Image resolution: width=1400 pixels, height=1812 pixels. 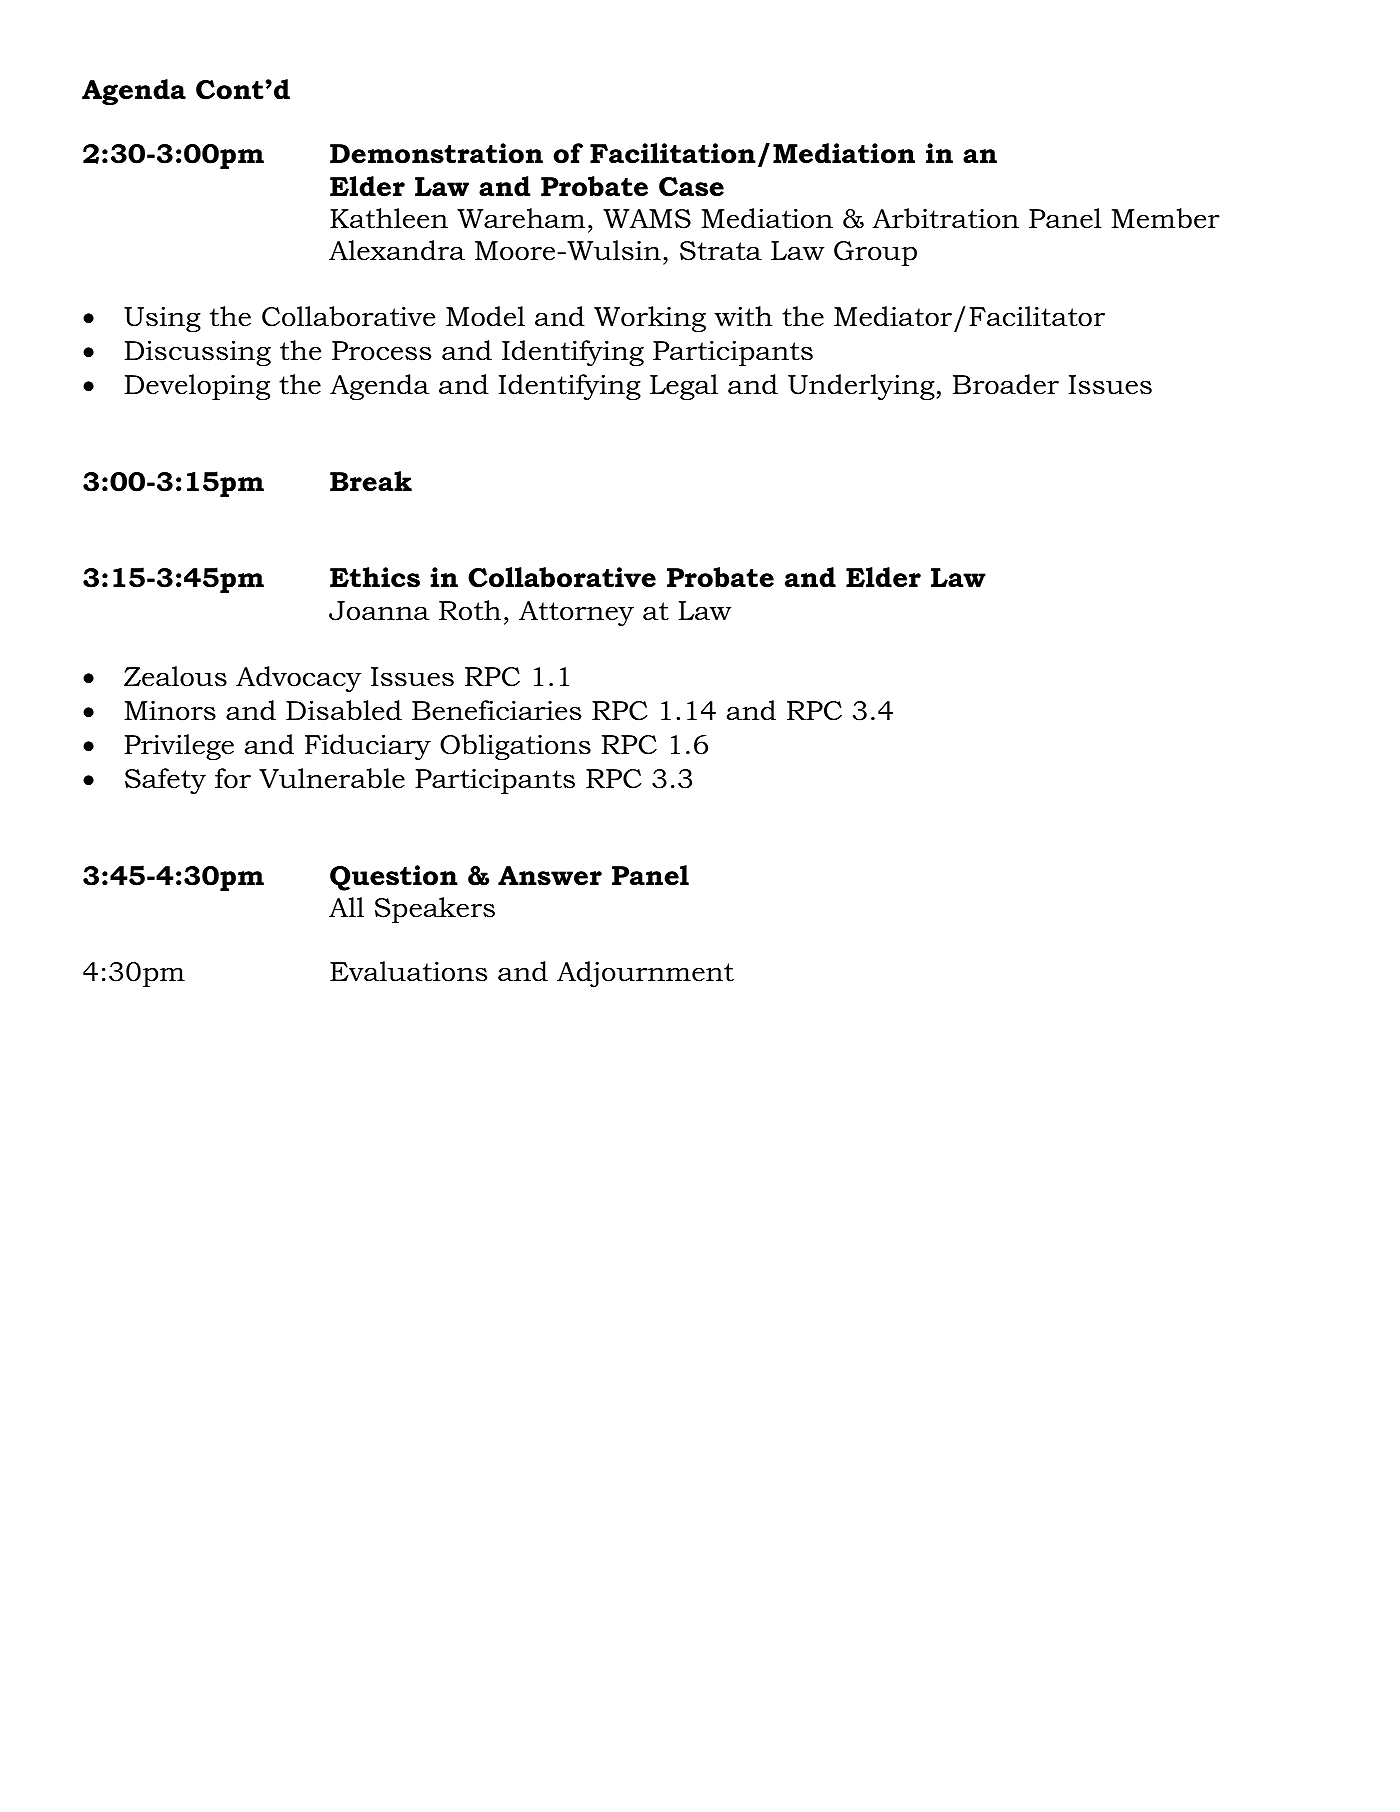 I want to click on Attorney, so click(x=576, y=613).
